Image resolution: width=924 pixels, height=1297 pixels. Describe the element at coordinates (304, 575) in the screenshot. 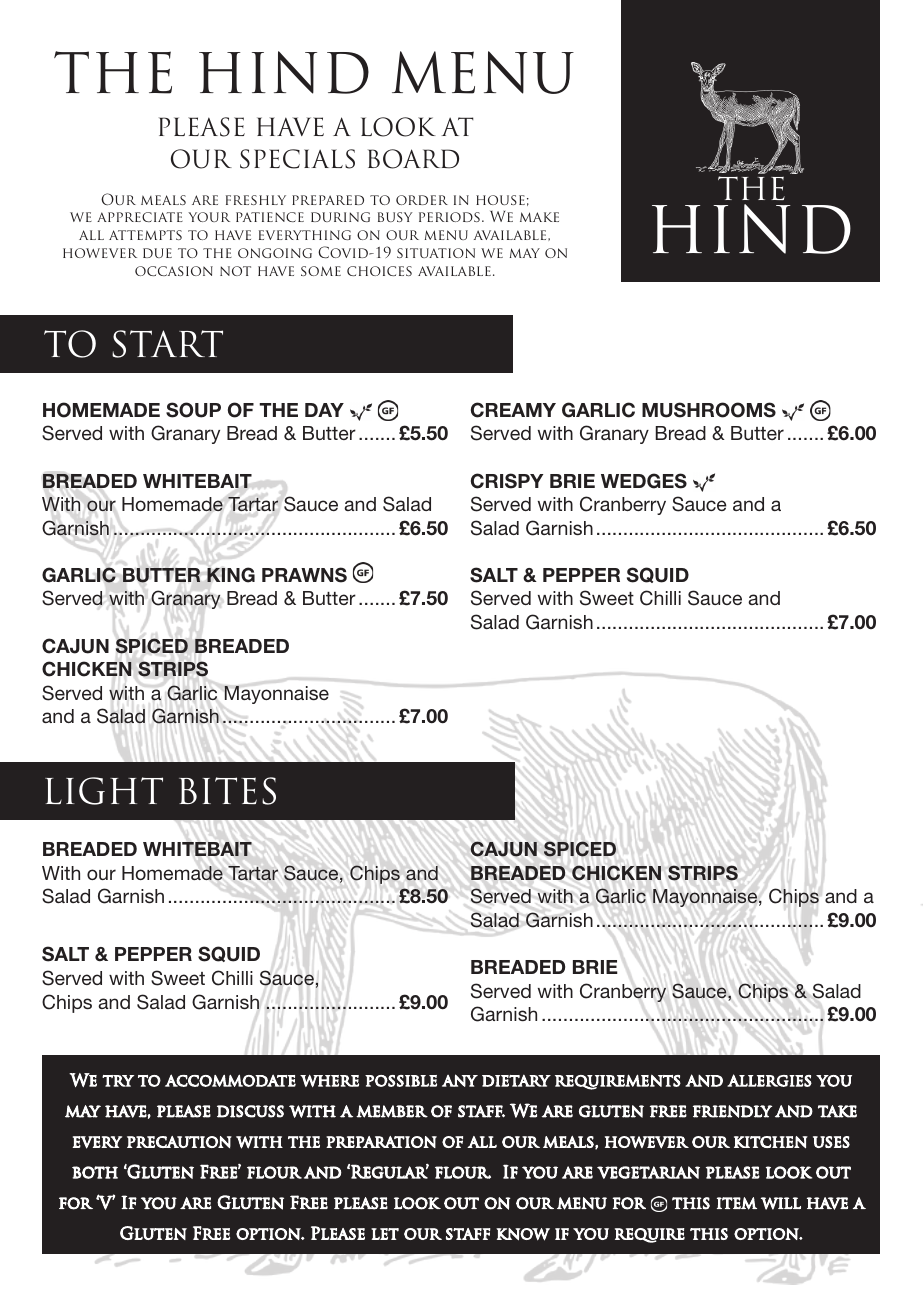

I see `Prawns` at that location.
